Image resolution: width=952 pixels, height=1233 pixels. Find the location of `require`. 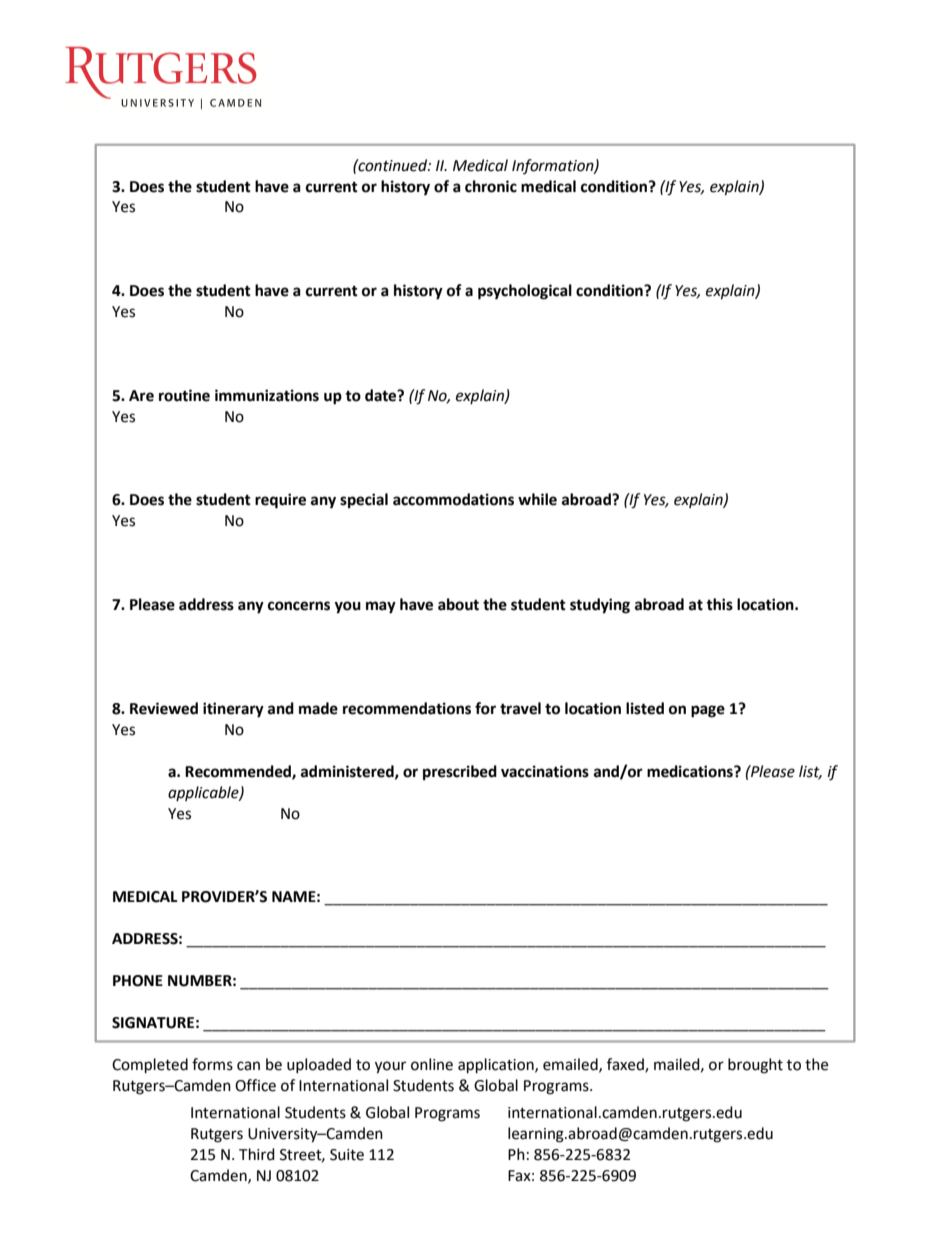

require is located at coordinates (280, 501).
